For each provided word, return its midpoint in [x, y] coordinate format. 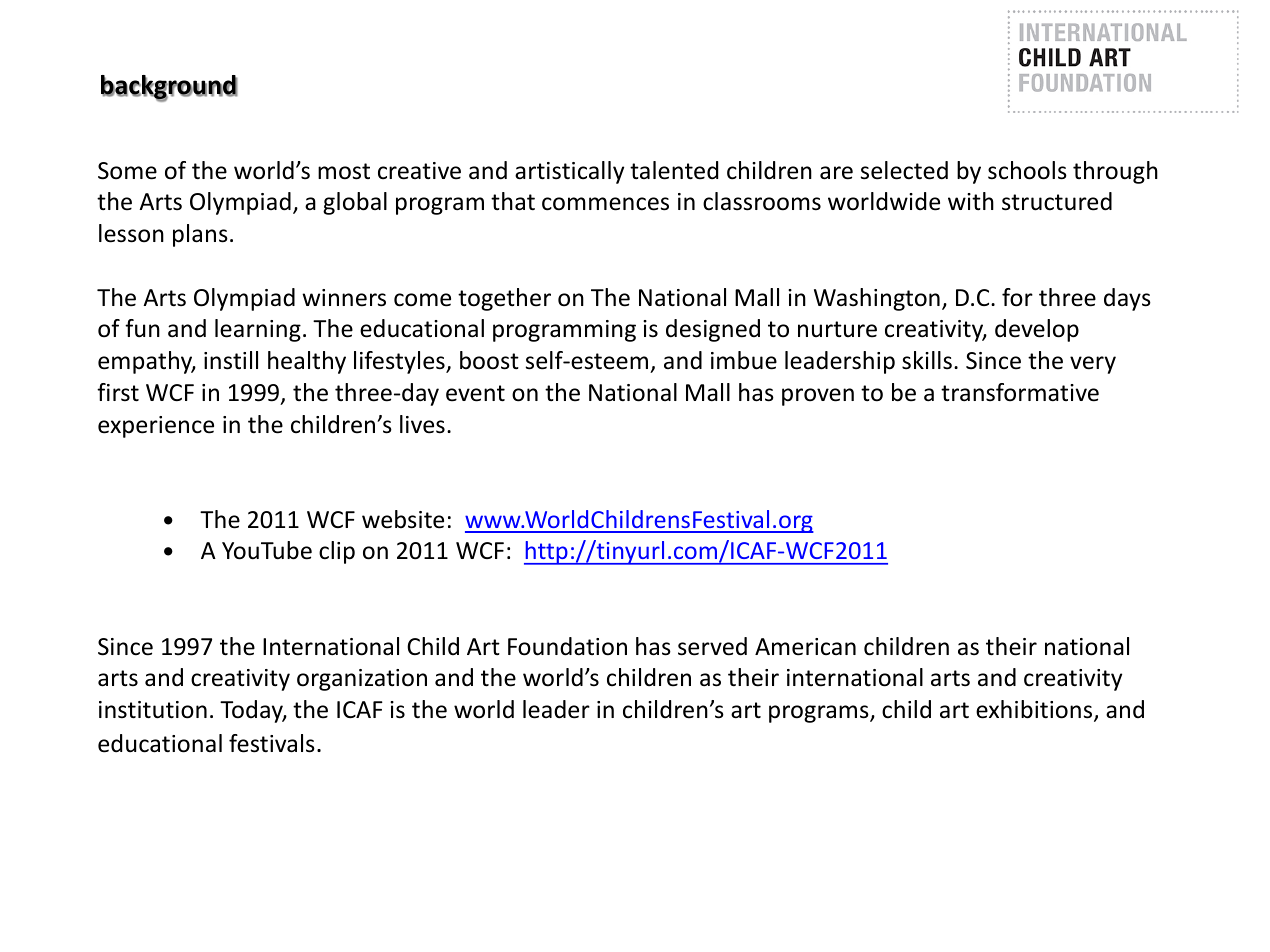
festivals [272, 743]
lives [422, 424]
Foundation [567, 646]
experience [156, 427]
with [971, 201]
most [344, 171]
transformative [1020, 392]
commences [605, 204]
